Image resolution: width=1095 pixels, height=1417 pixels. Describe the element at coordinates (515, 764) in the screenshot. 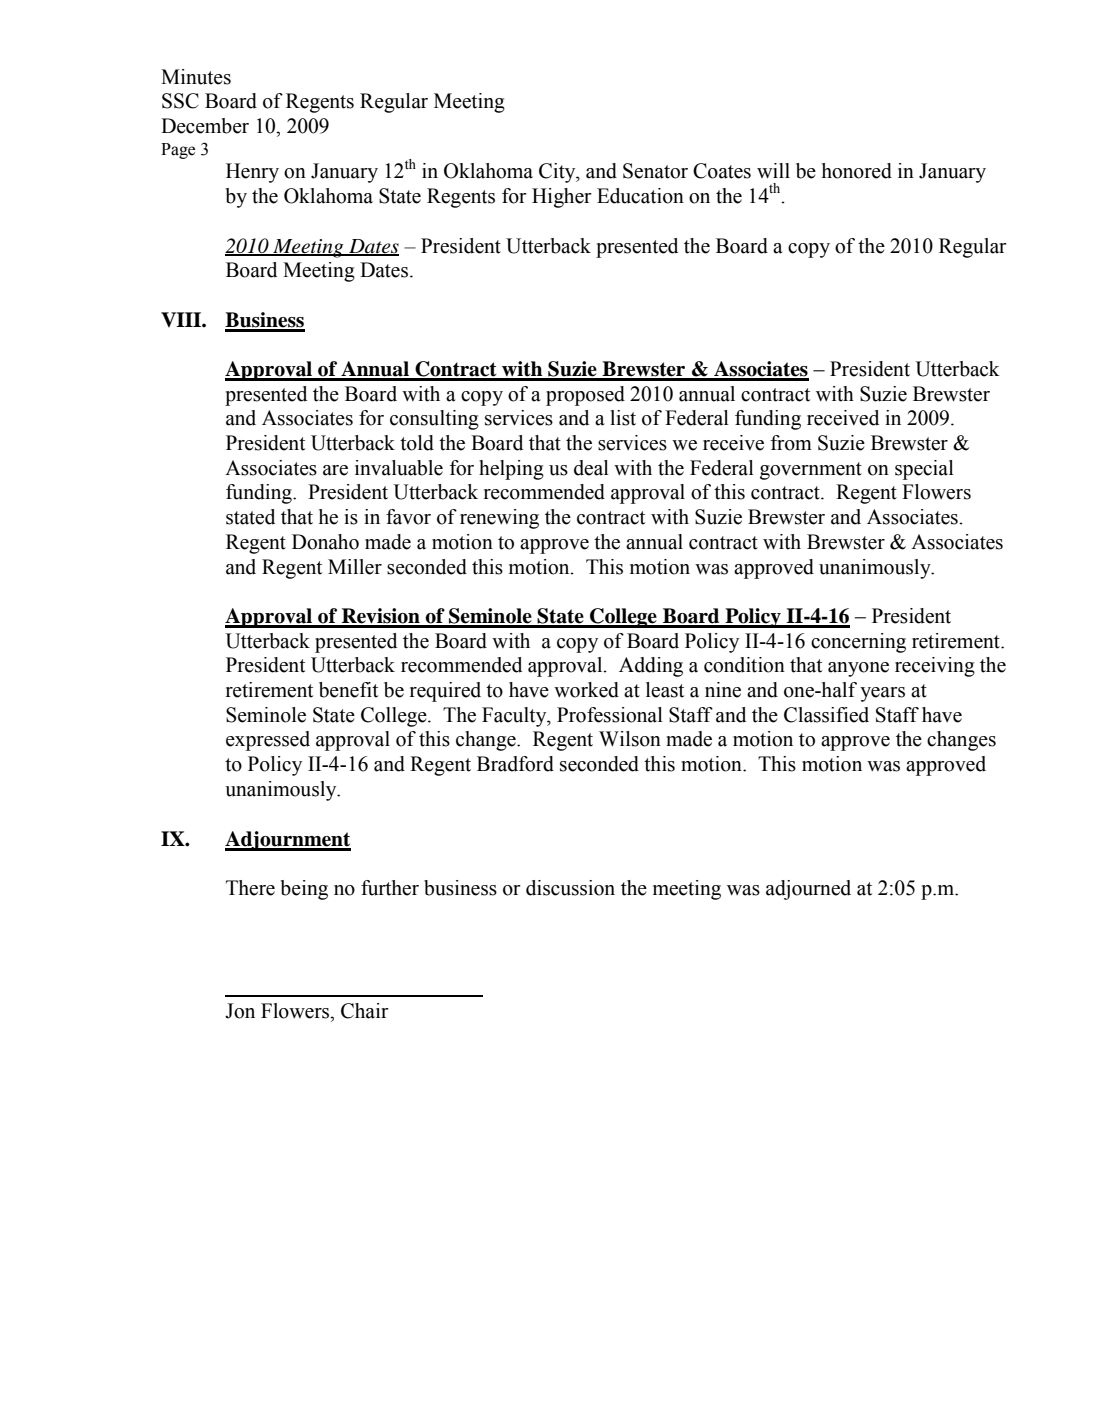

I see `Bradford` at that location.
